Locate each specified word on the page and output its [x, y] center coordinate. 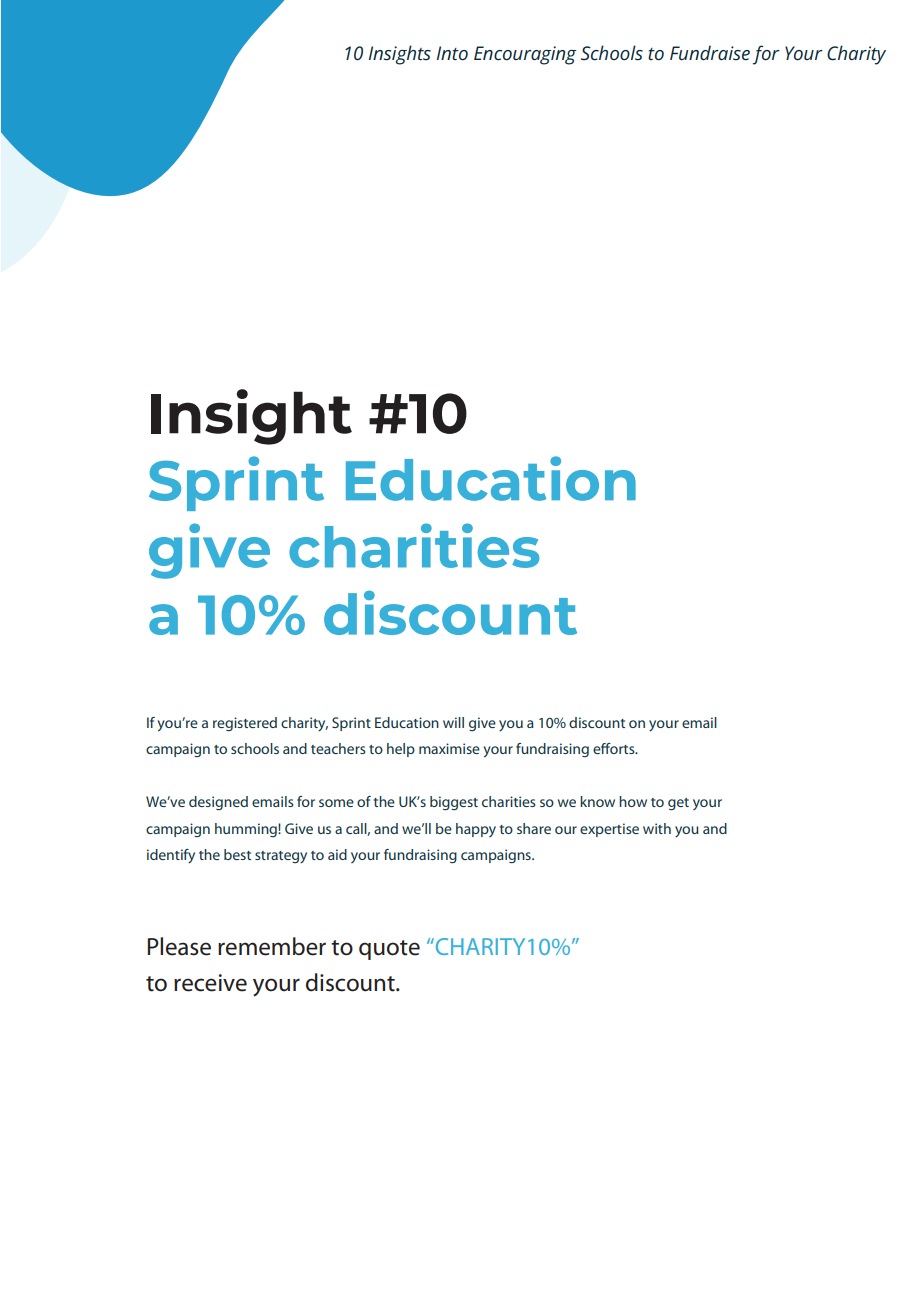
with [657, 828]
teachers [338, 748]
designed [218, 803]
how [633, 801]
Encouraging [525, 55]
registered [245, 724]
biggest [454, 803]
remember [272, 946]
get [678, 804]
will [453, 722]
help [401, 750]
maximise [449, 748]
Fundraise [710, 53]
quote [389, 950]
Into [452, 53]
